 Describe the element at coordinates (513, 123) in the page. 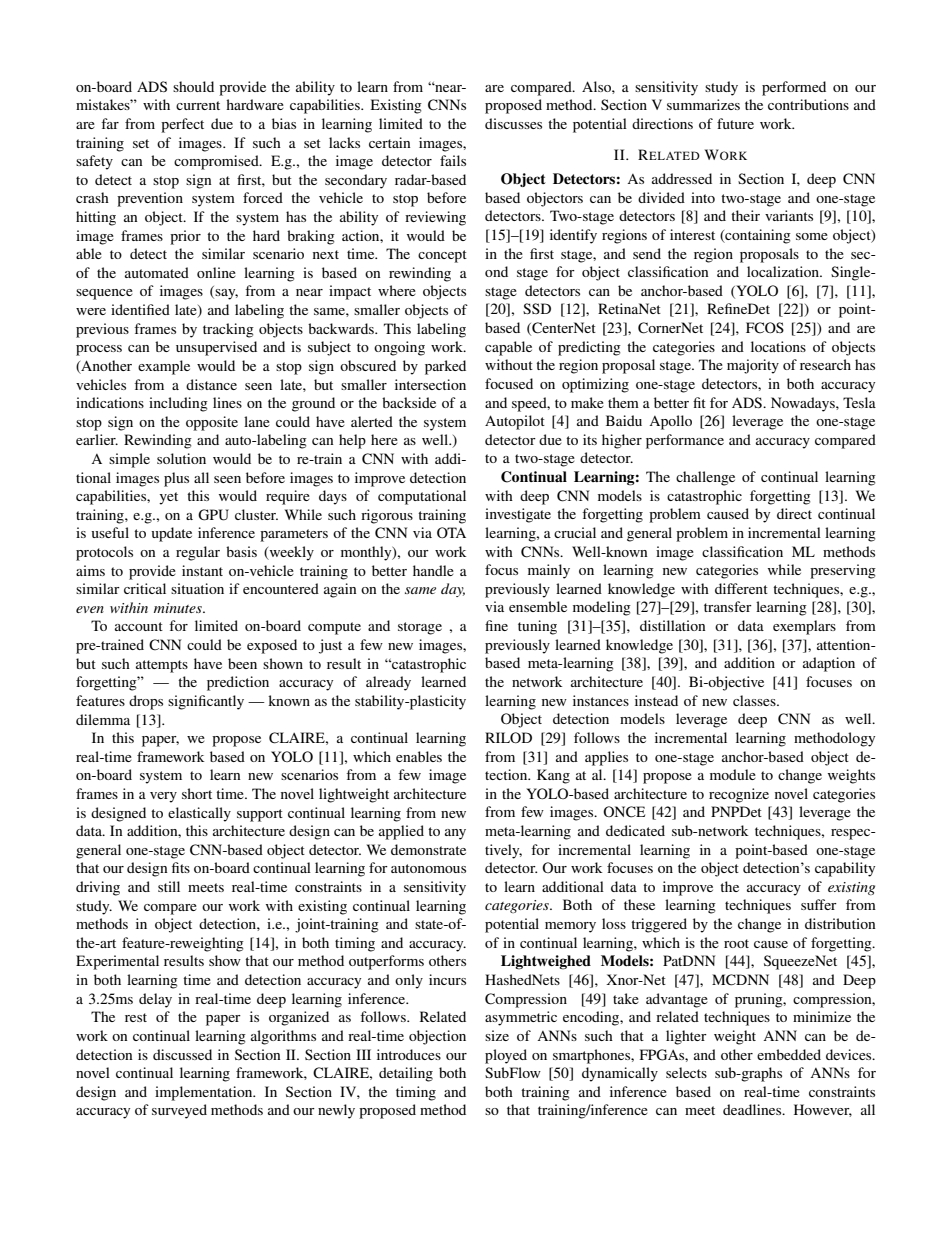

I see `discusses` at that location.
